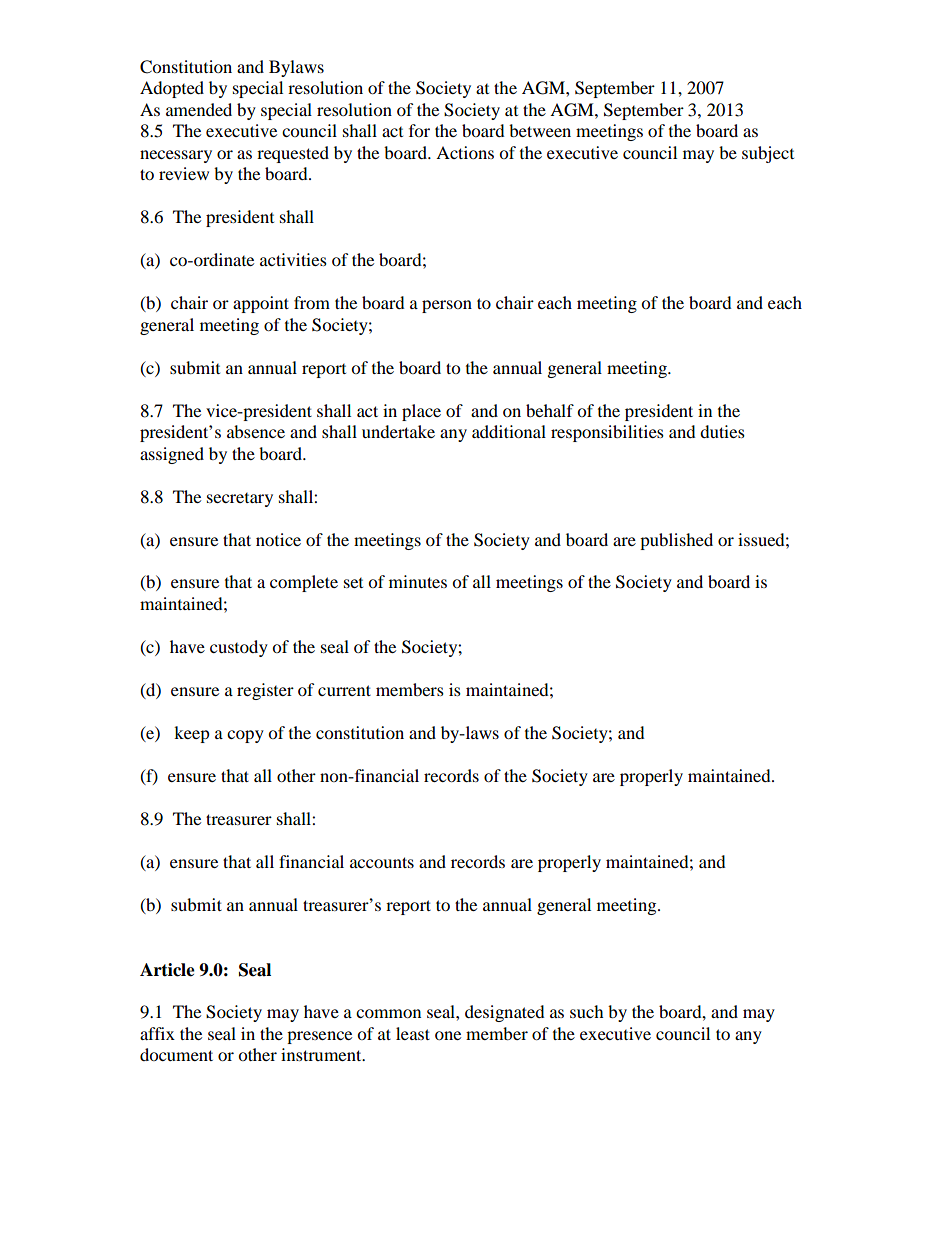 The width and height of the screenshot is (952, 1233). What do you see at coordinates (199, 109) in the screenshot?
I see `amended` at bounding box center [199, 109].
